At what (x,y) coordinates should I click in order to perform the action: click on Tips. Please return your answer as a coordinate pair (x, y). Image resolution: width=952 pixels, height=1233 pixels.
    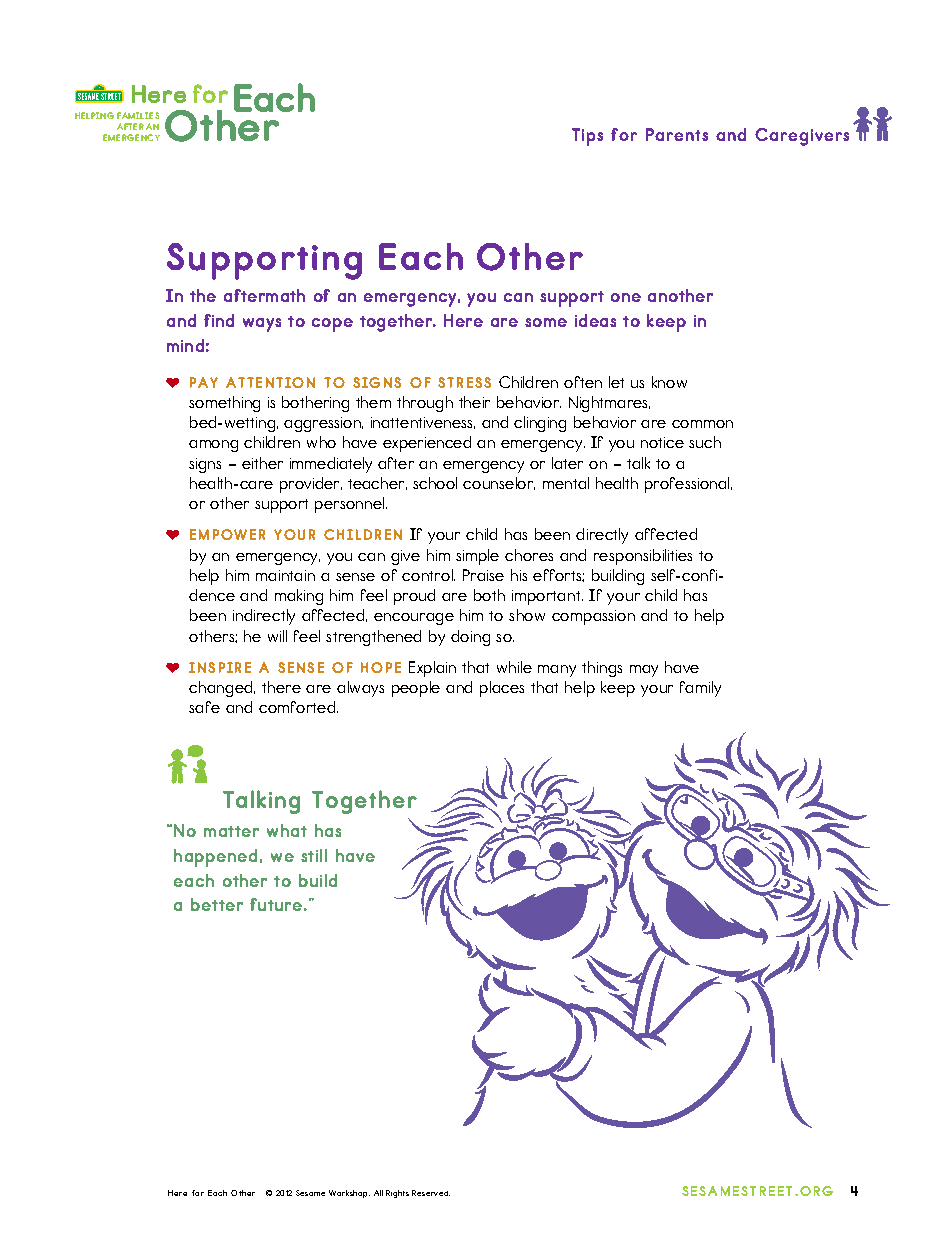
    Looking at the image, I should click on (587, 137).
